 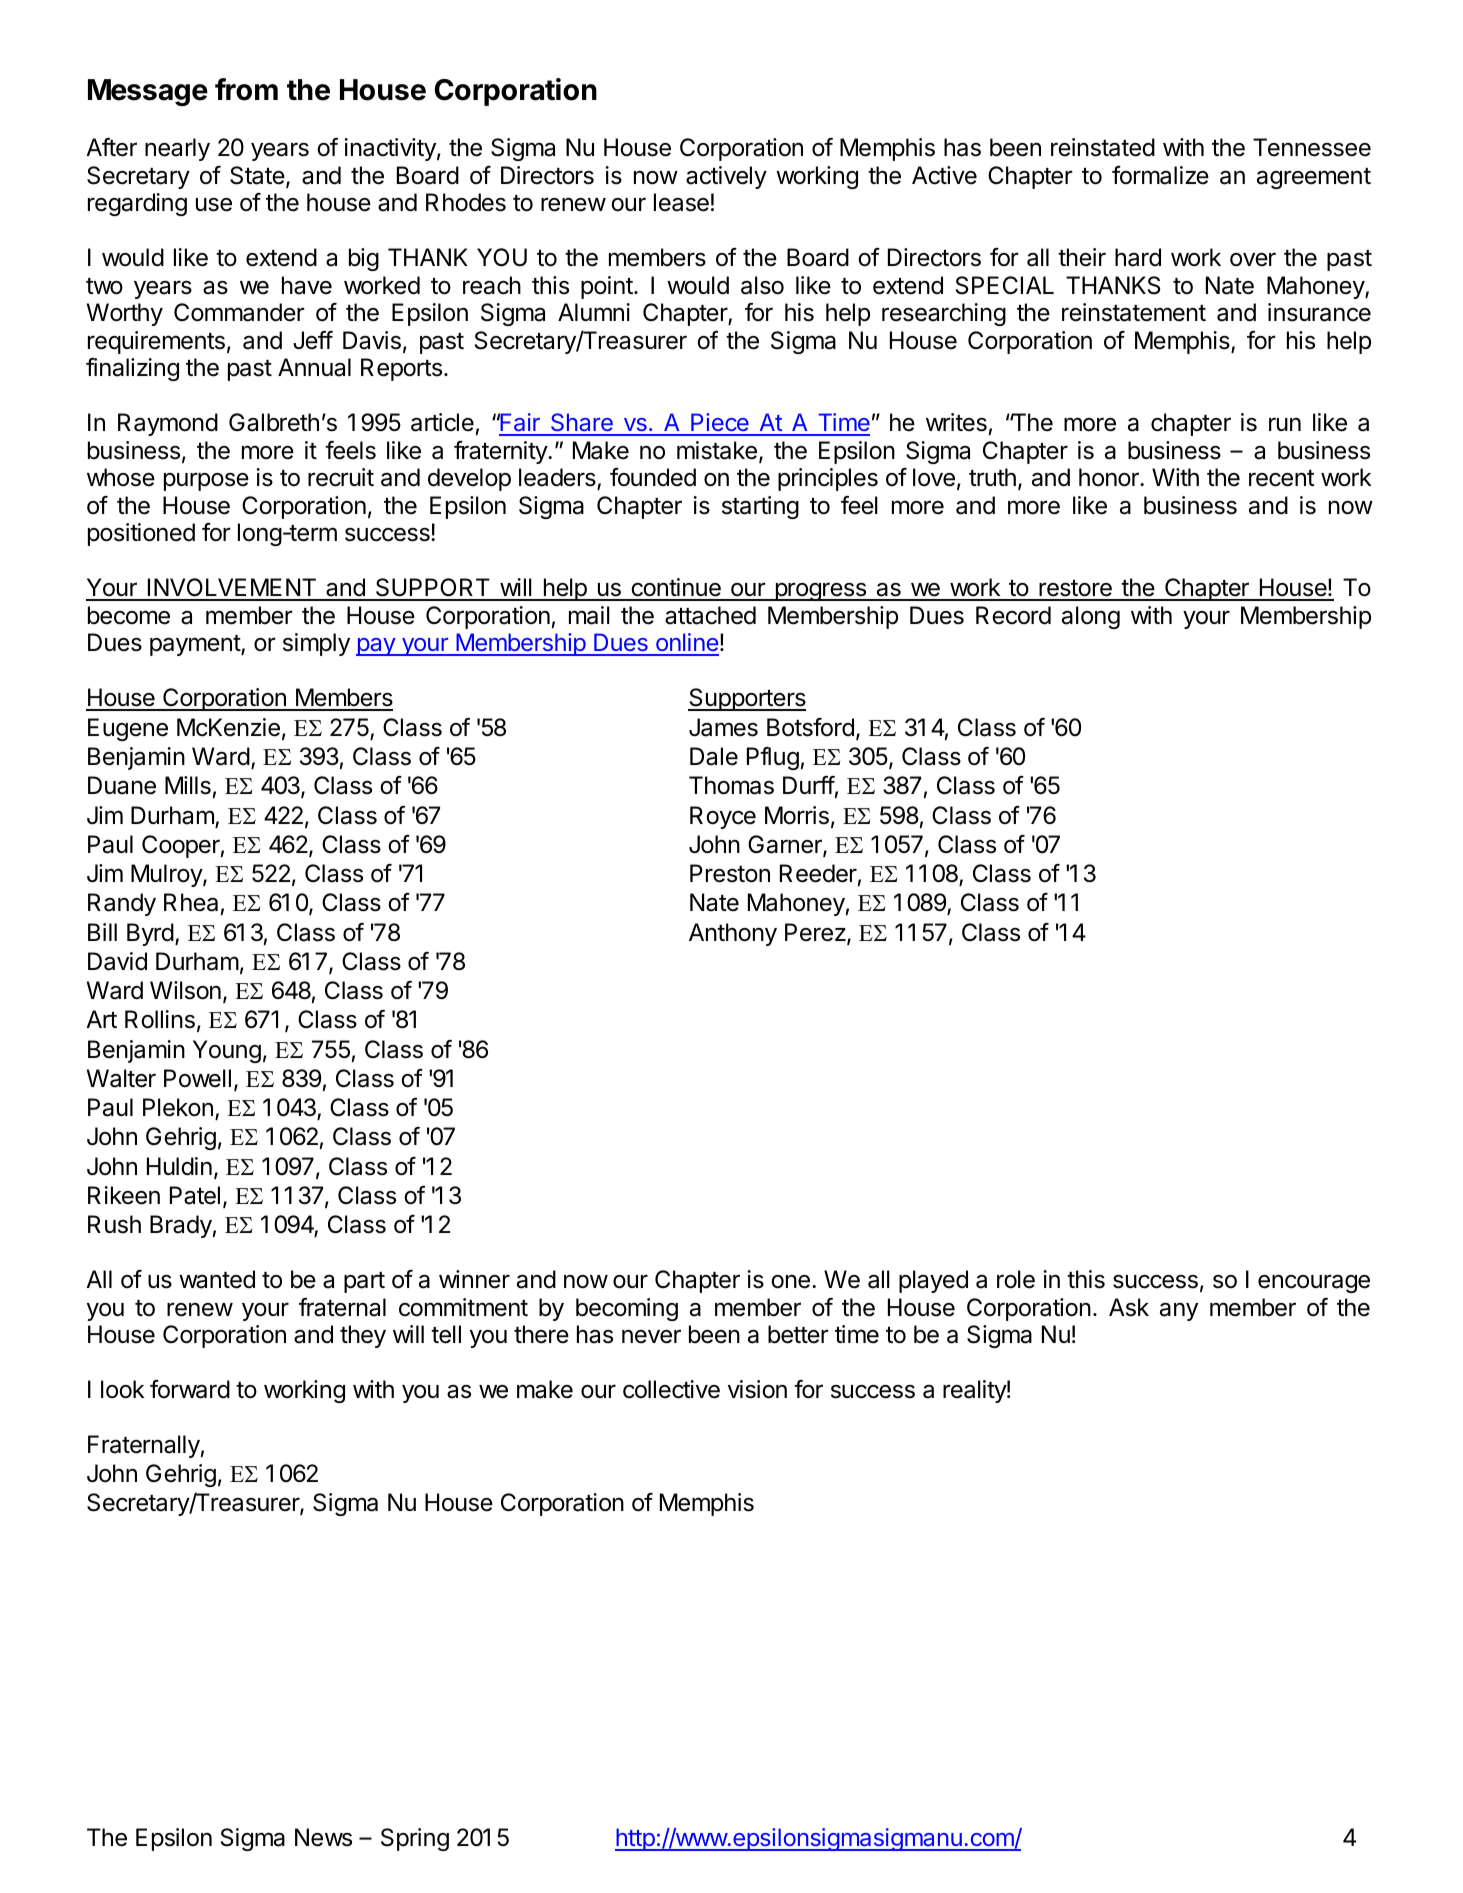 What do you see at coordinates (415, 1839) in the screenshot?
I see `Spring` at bounding box center [415, 1839].
